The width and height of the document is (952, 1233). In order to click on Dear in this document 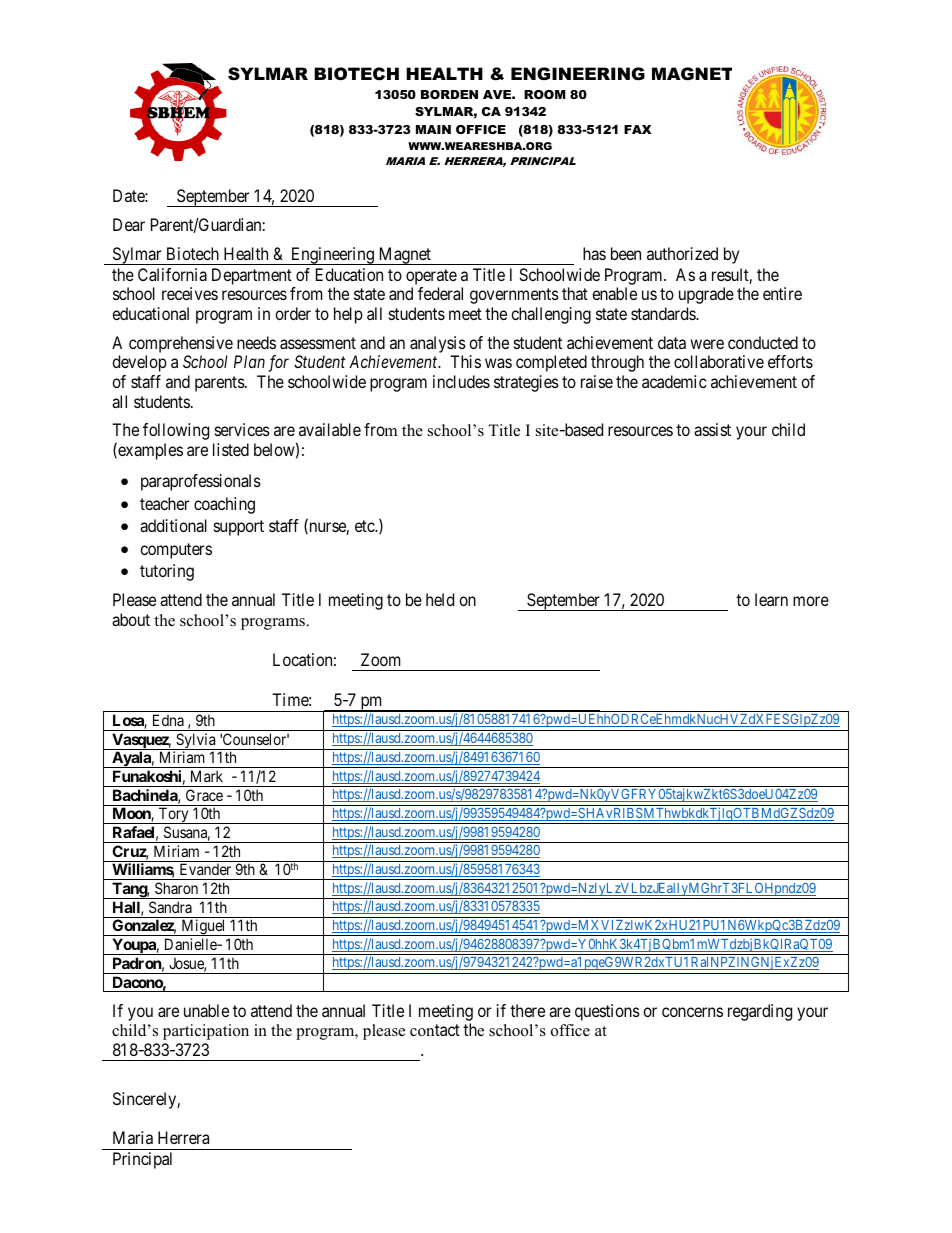, I will do `click(129, 224)`.
